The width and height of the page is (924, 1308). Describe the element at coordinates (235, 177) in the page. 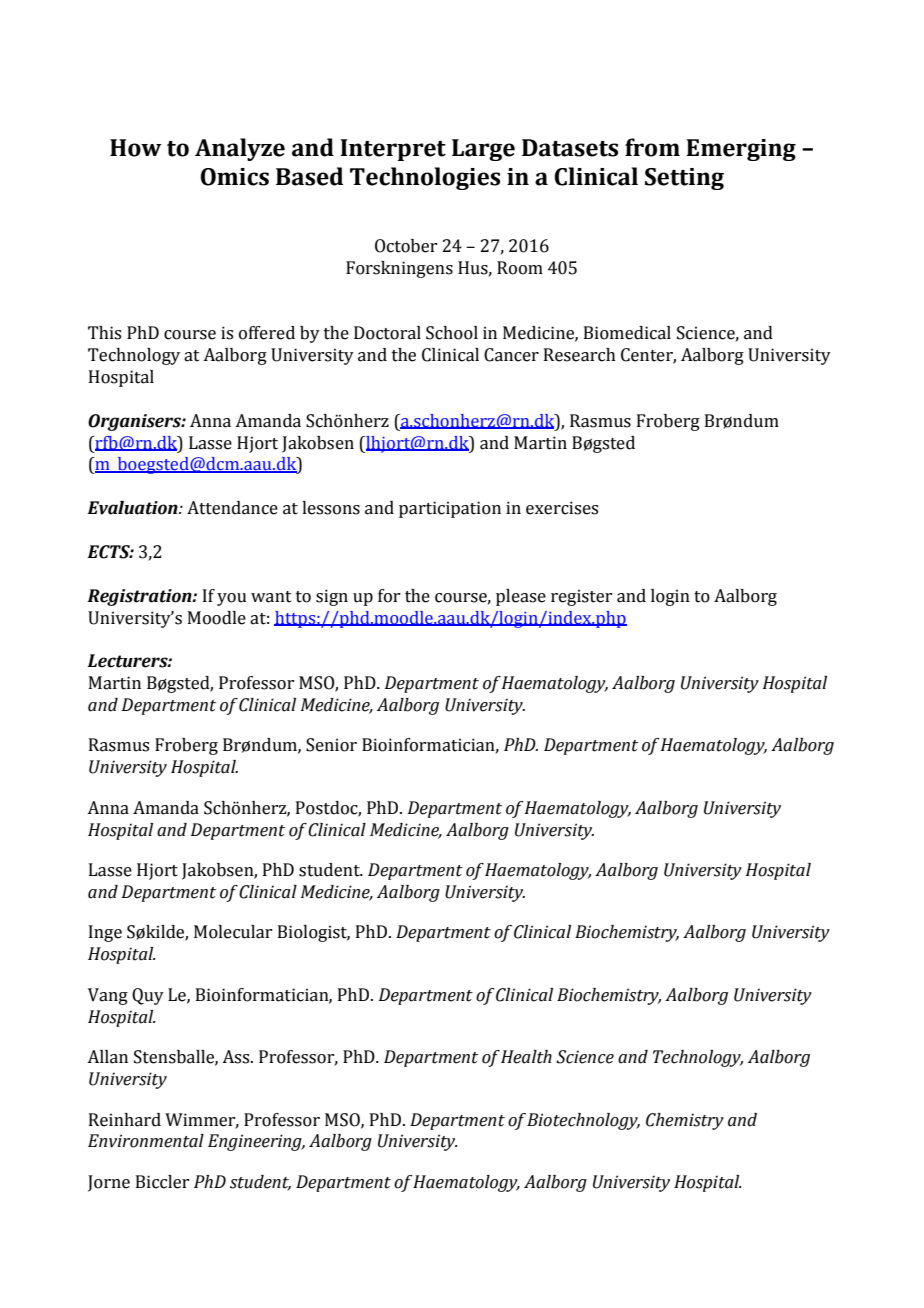

I see `Omics` at that location.
